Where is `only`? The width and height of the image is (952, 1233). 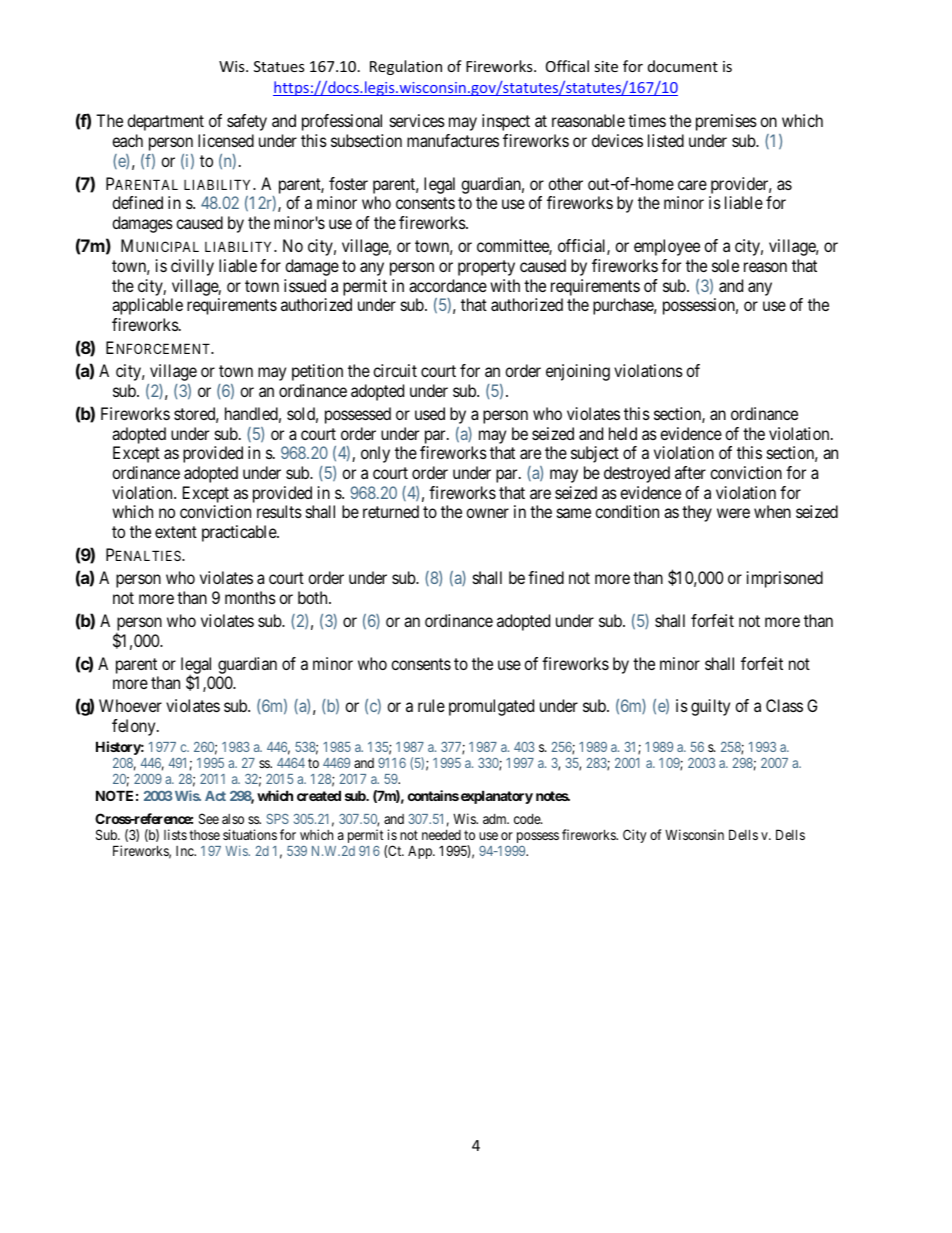
only is located at coordinates (375, 454).
